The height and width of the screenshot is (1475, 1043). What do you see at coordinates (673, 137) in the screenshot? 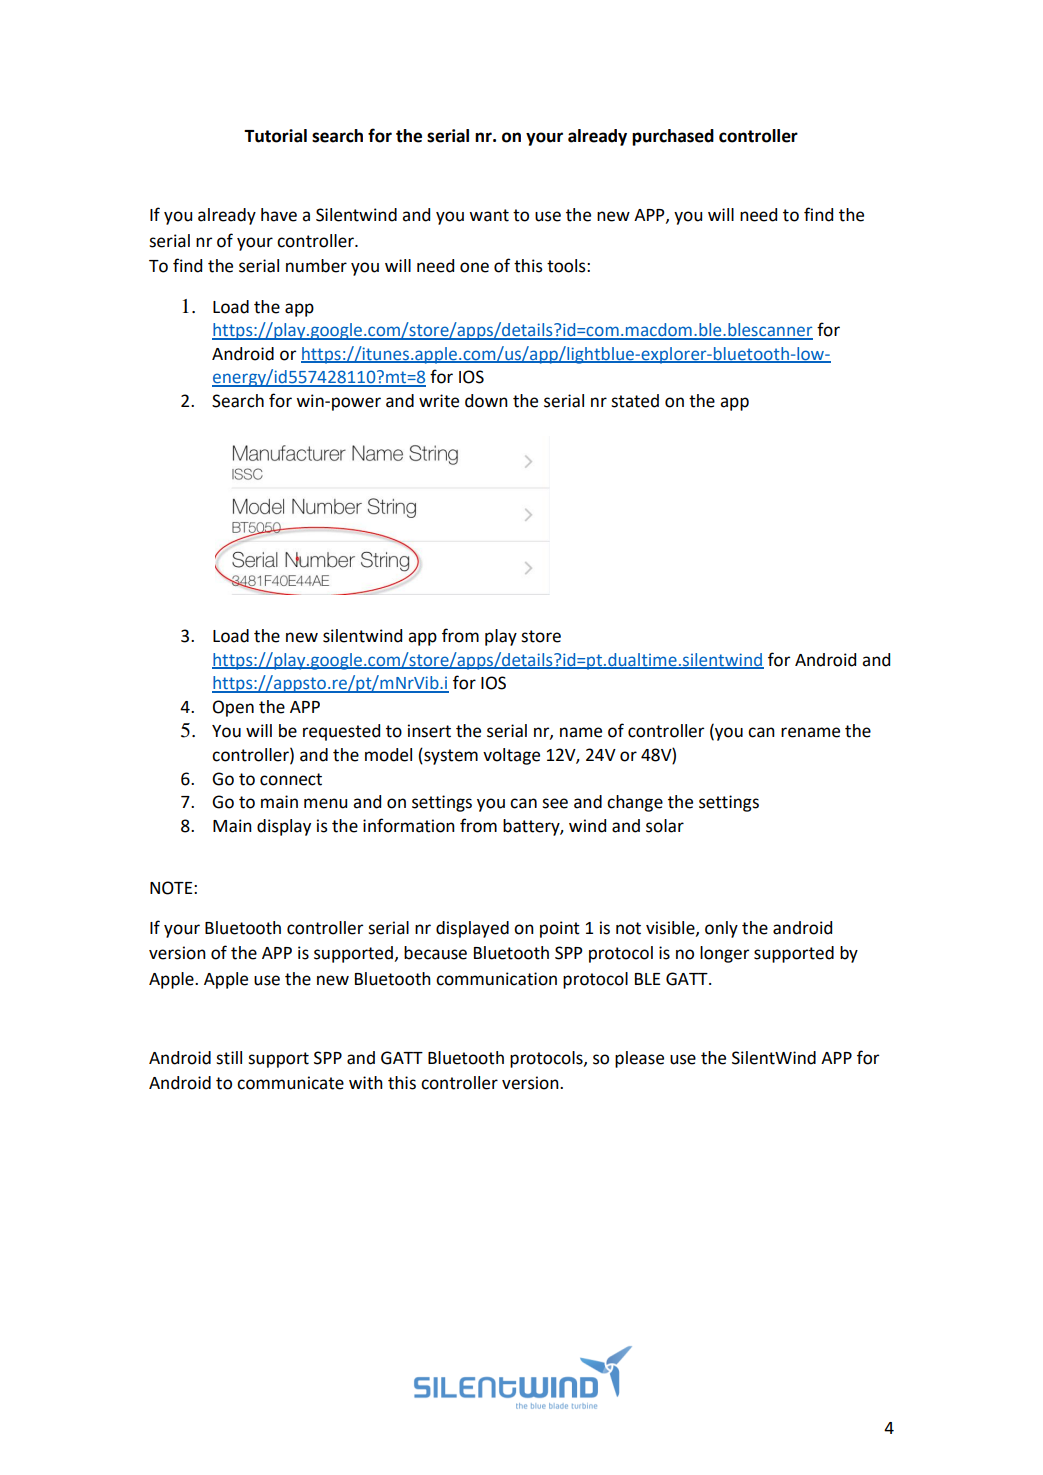
I see `purchased` at bounding box center [673, 137].
